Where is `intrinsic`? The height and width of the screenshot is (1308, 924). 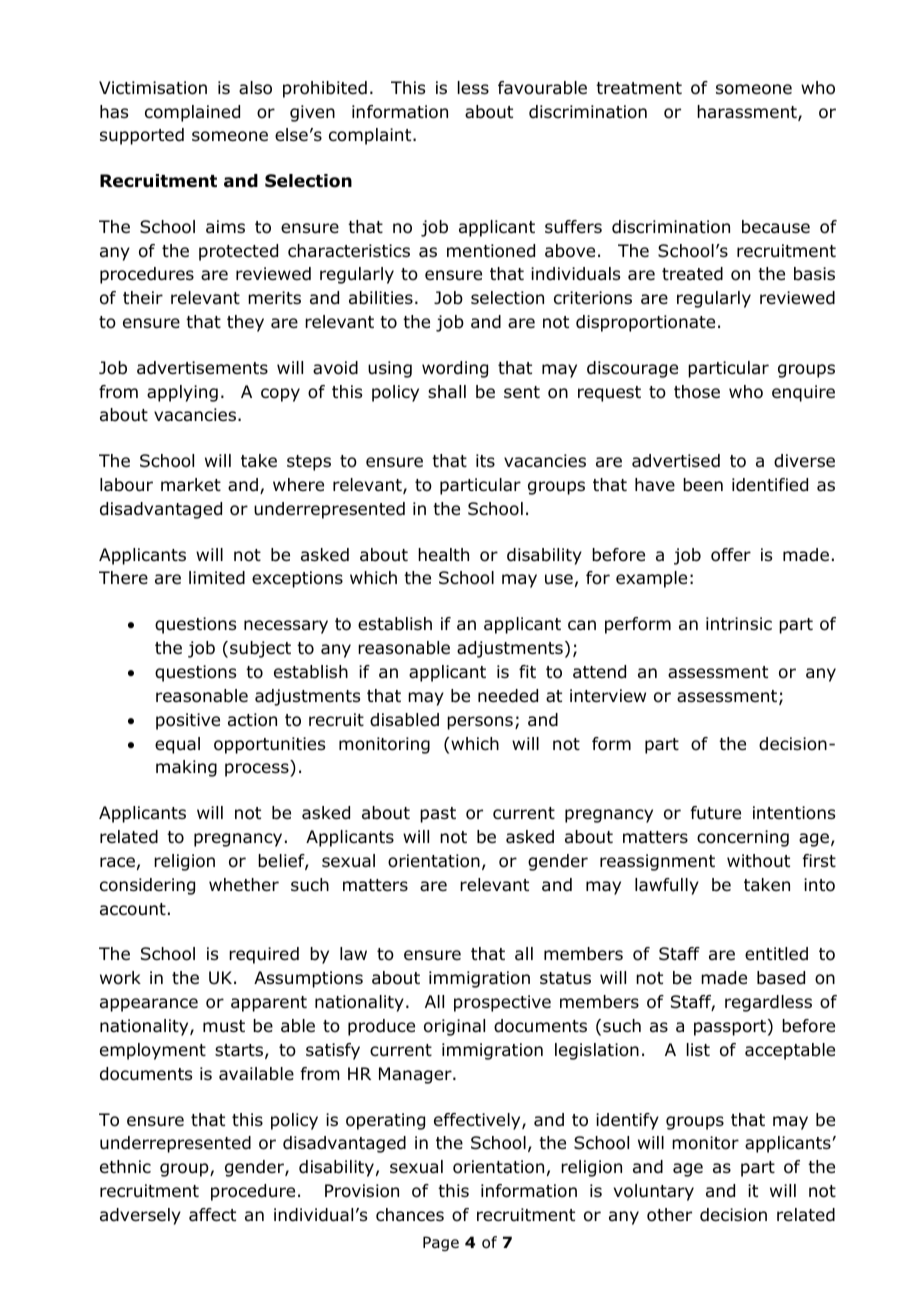
intrinsic is located at coordinates (739, 623).
